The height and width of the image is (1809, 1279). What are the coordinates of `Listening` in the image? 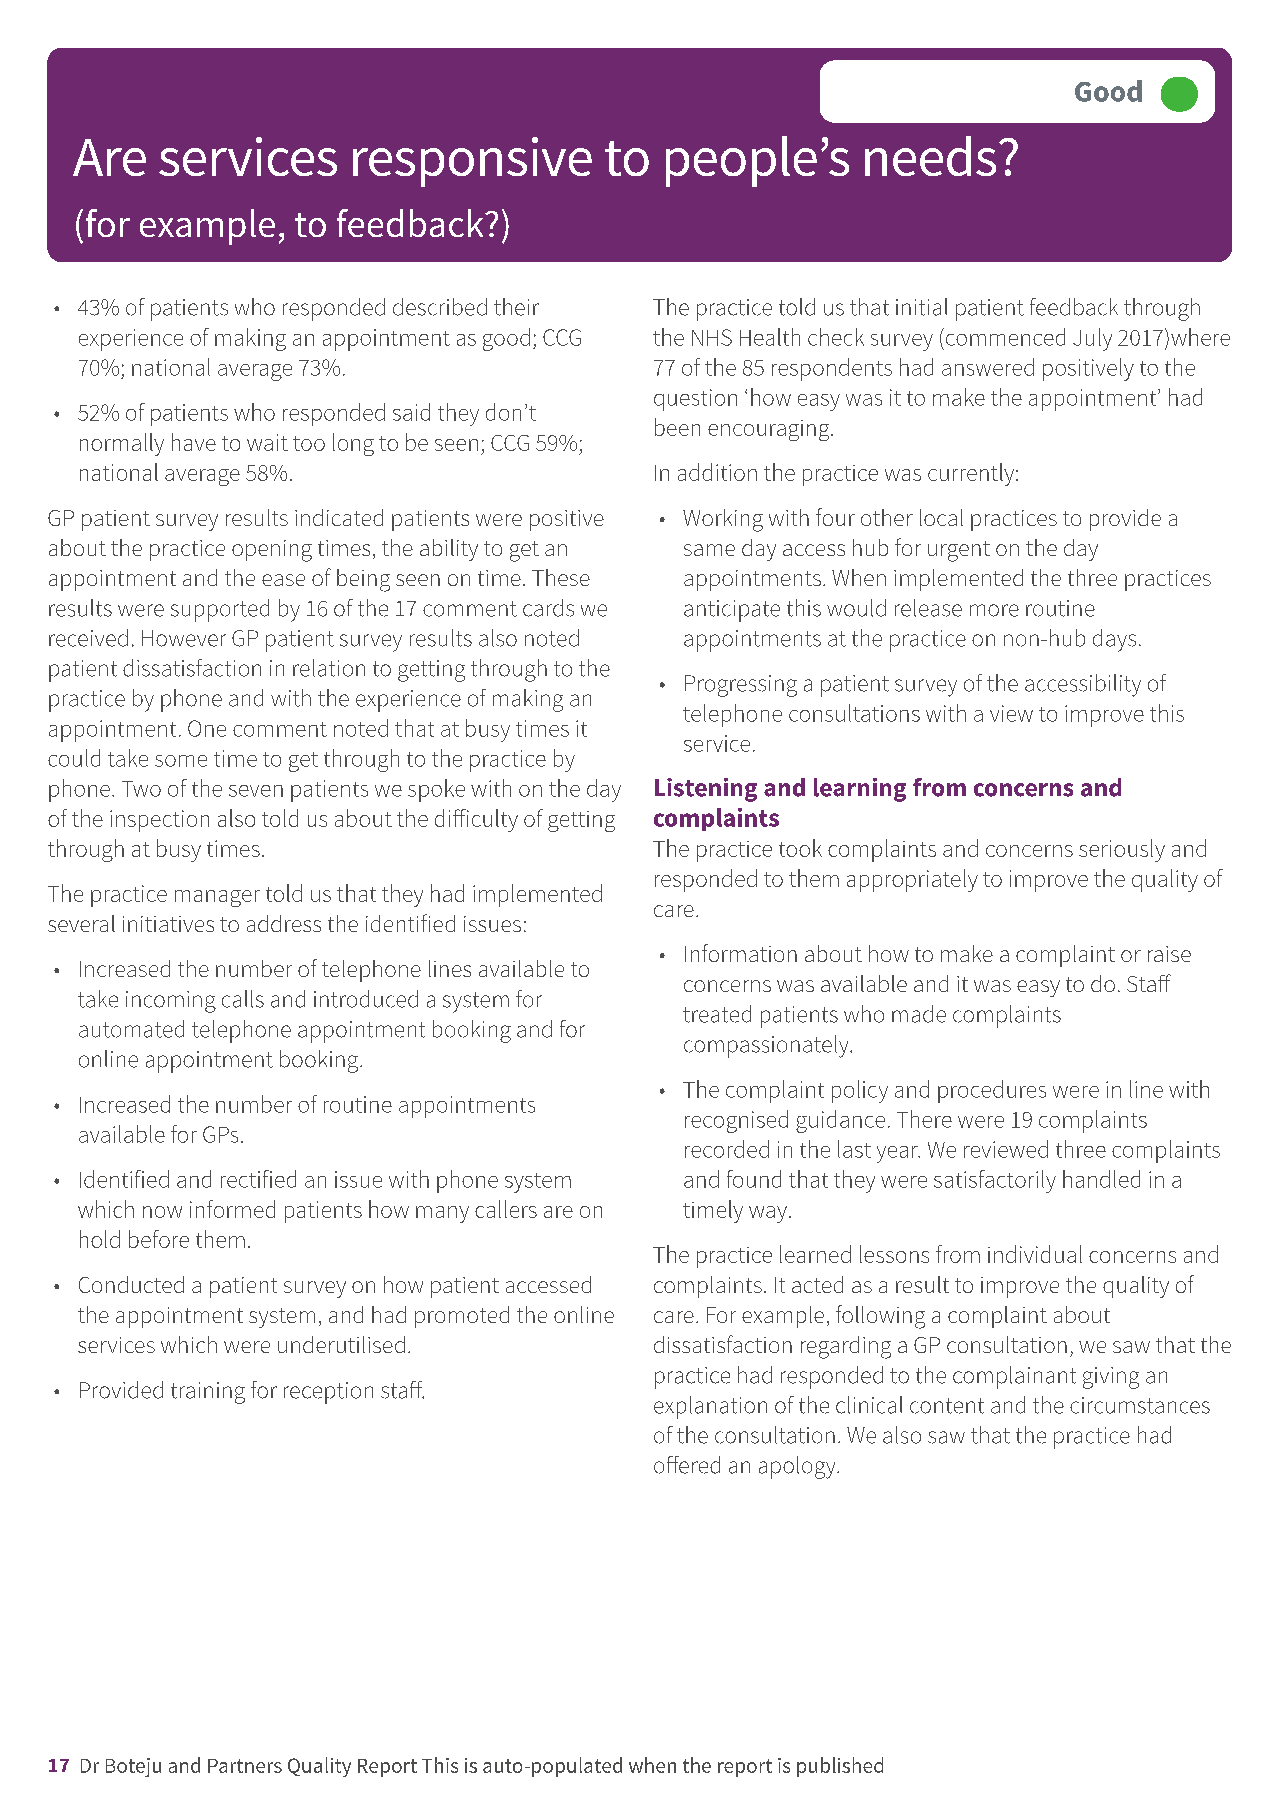 It's located at (706, 790).
